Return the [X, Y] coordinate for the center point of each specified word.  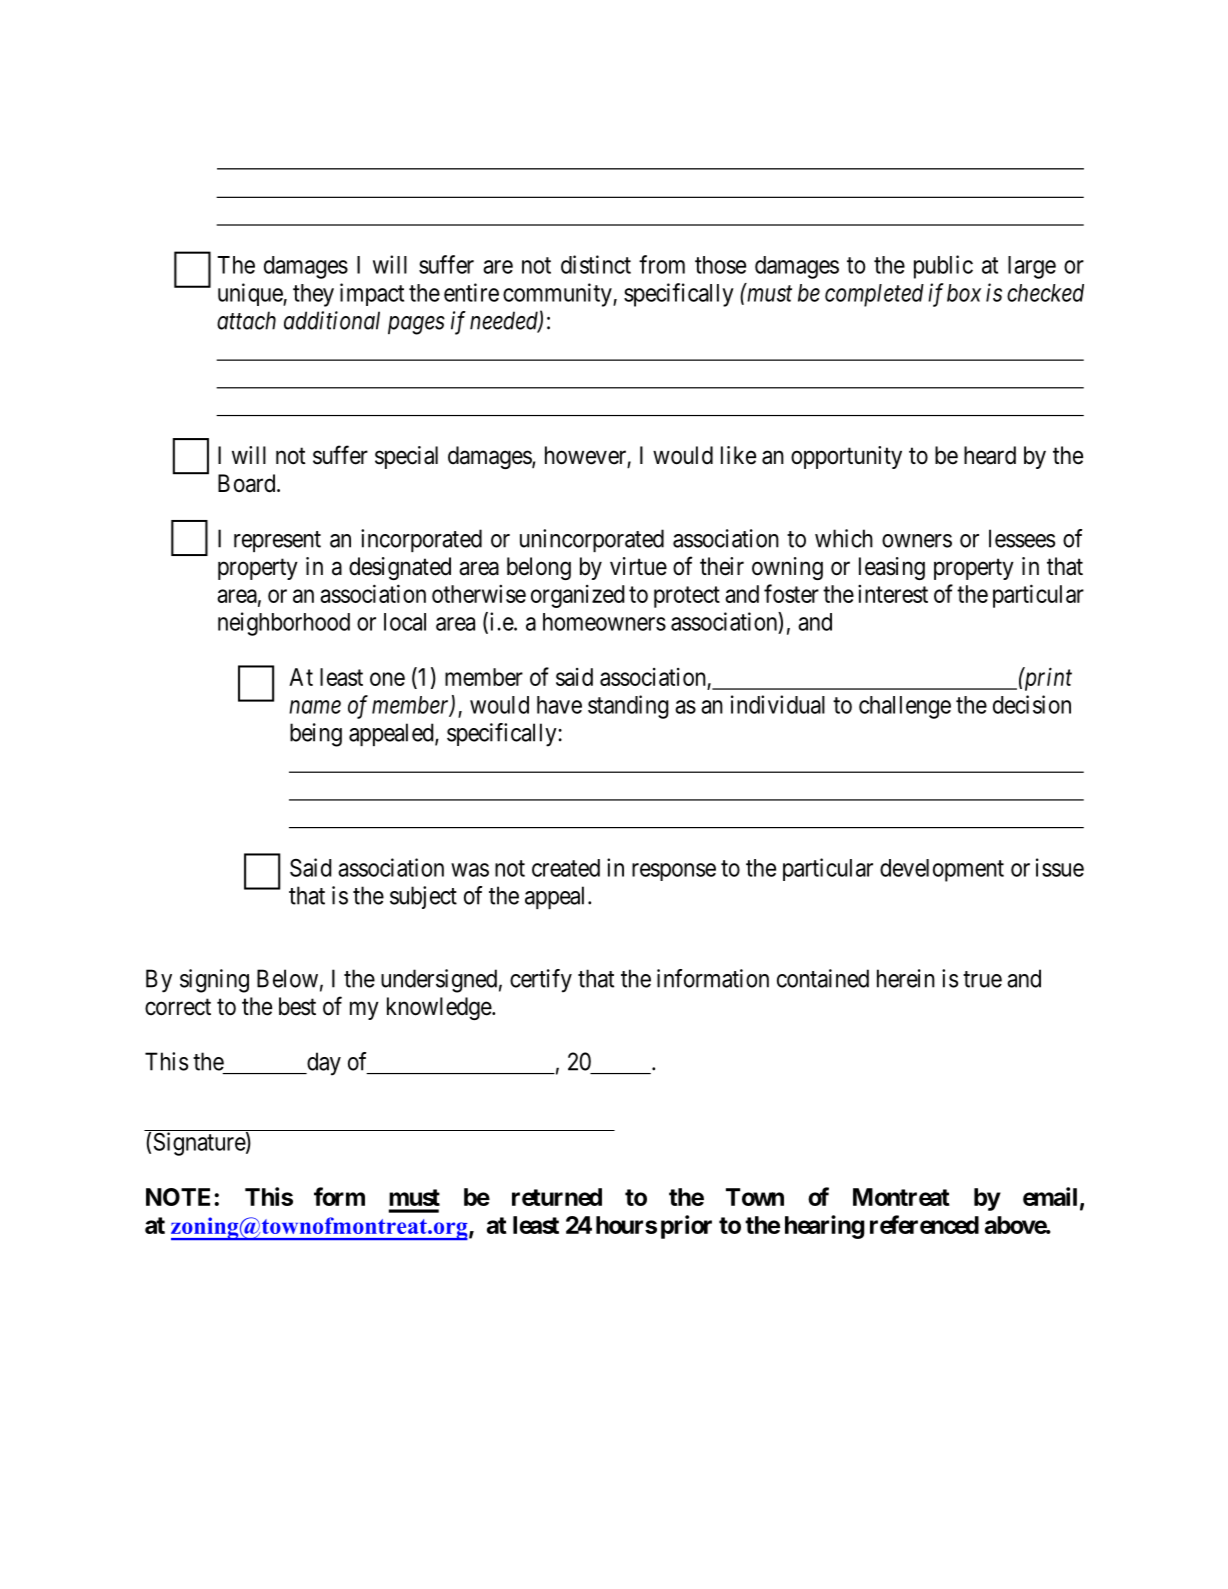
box [964, 293]
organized [578, 596]
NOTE [180, 1197]
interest [893, 594]
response [674, 872]
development [942, 870]
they [313, 295]
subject [423, 897]
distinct [596, 264]
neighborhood [284, 624]
